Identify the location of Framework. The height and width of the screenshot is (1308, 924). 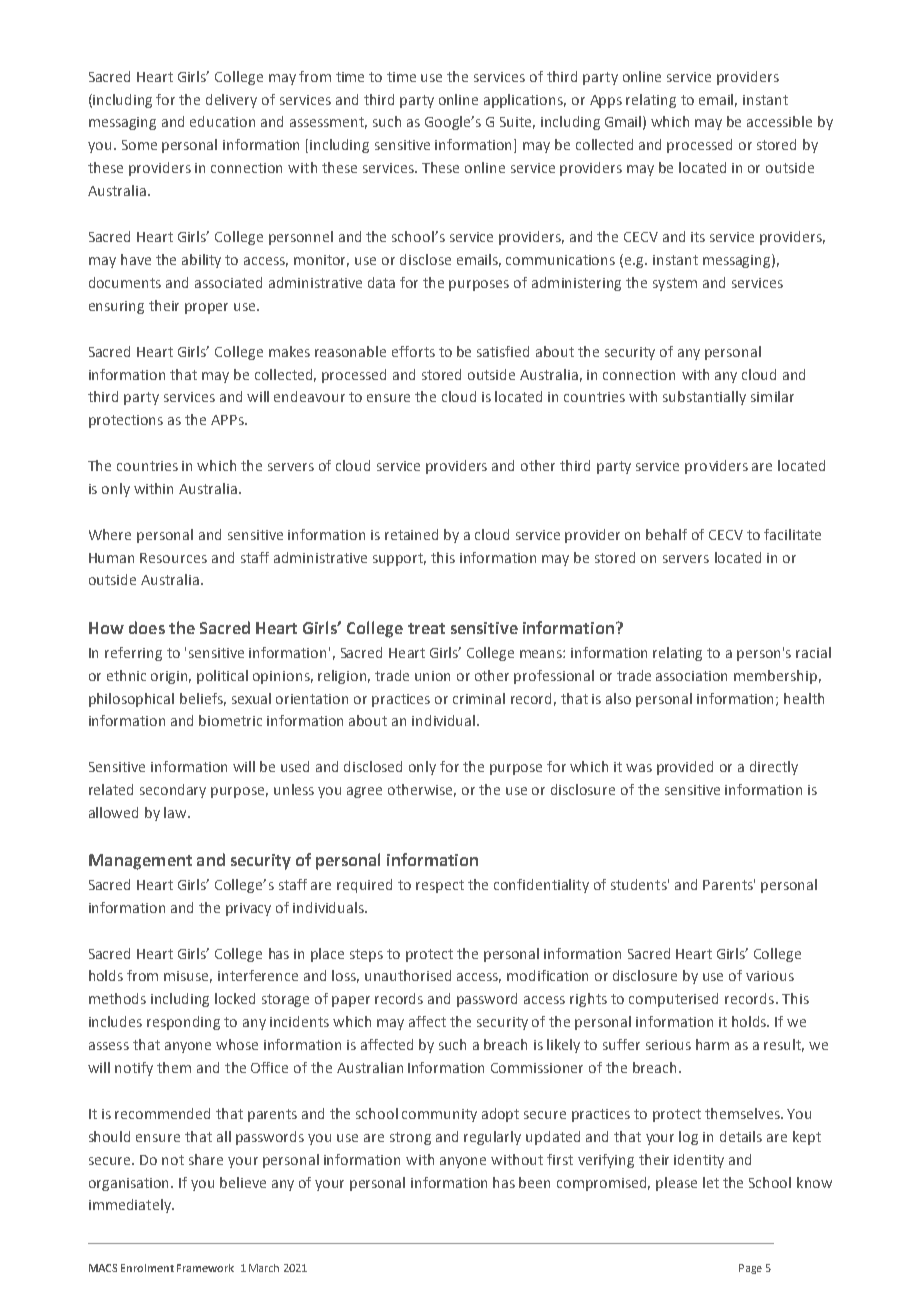
(205, 1268).
